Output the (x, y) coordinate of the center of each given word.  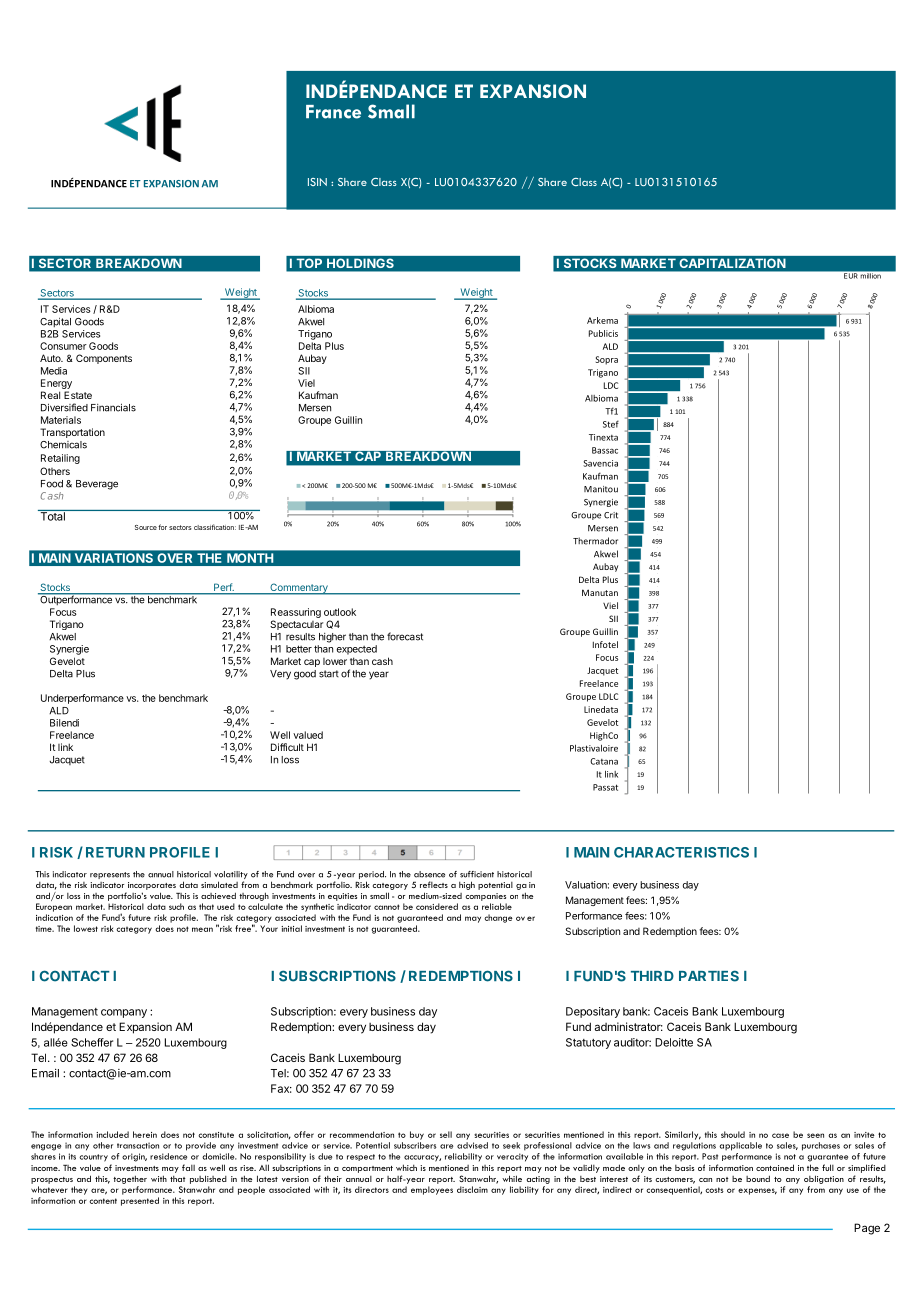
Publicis (603, 333)
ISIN (317, 182)
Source (146, 527)
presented (140, 1201)
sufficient (477, 874)
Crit (611, 515)
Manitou (601, 489)
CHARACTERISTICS (681, 852)
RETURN (115, 852)
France (333, 112)
